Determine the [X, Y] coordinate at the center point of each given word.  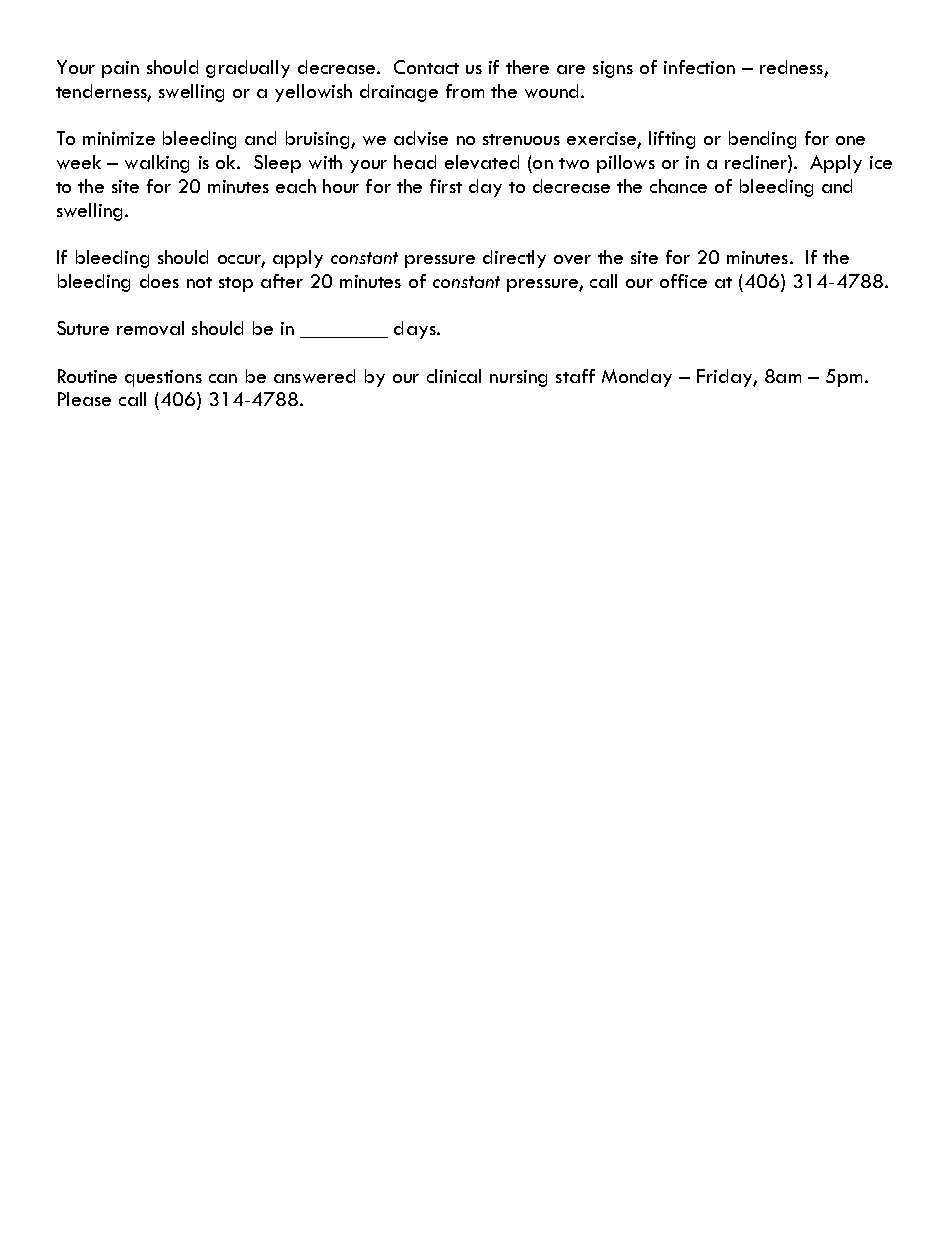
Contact [426, 67]
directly [514, 259]
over [572, 259]
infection [699, 67]
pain [120, 69]
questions [163, 378]
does [159, 281]
